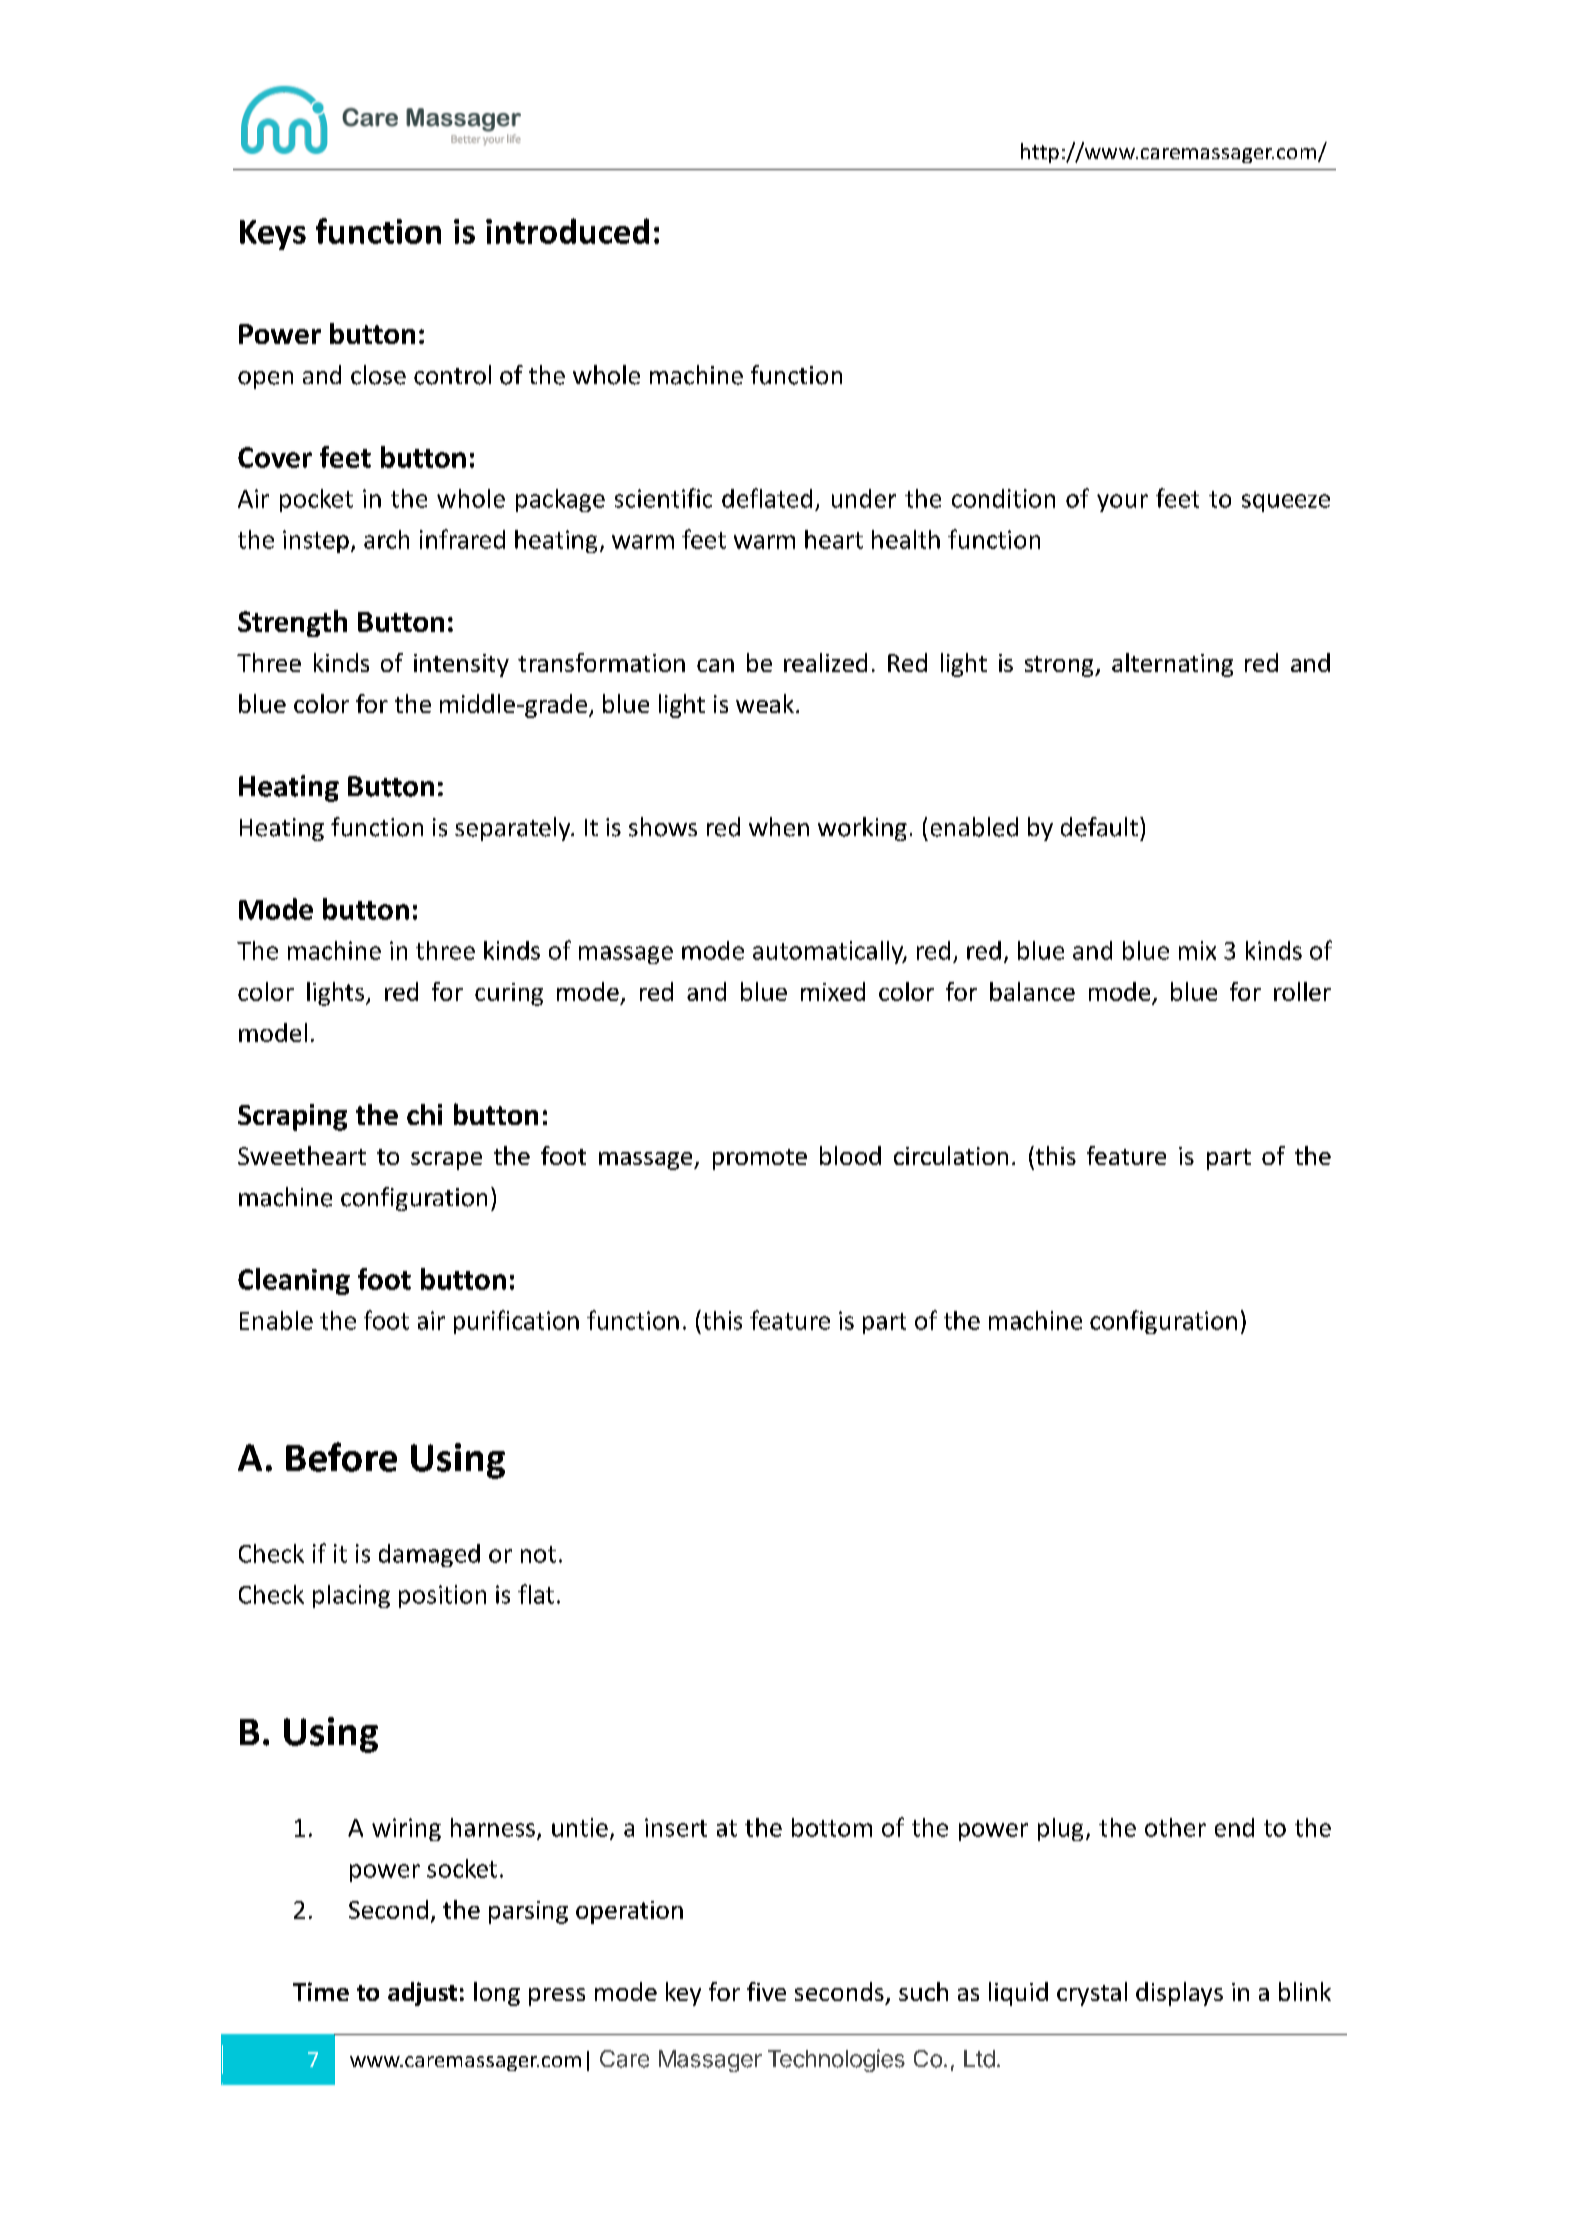 The height and width of the page is (2218, 1569). I want to click on not, so click(538, 1554).
